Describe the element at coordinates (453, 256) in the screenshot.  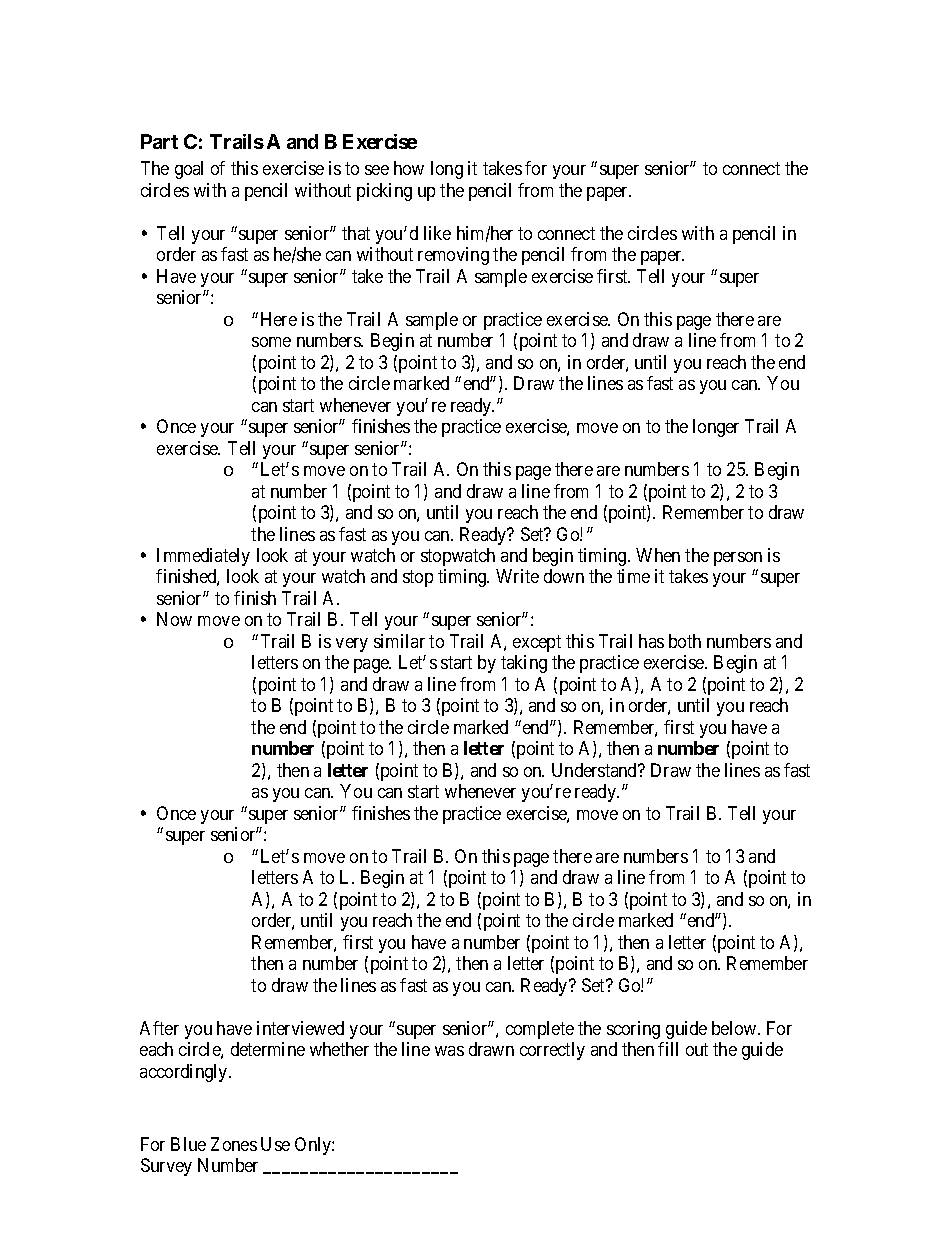
I see `removing` at that location.
